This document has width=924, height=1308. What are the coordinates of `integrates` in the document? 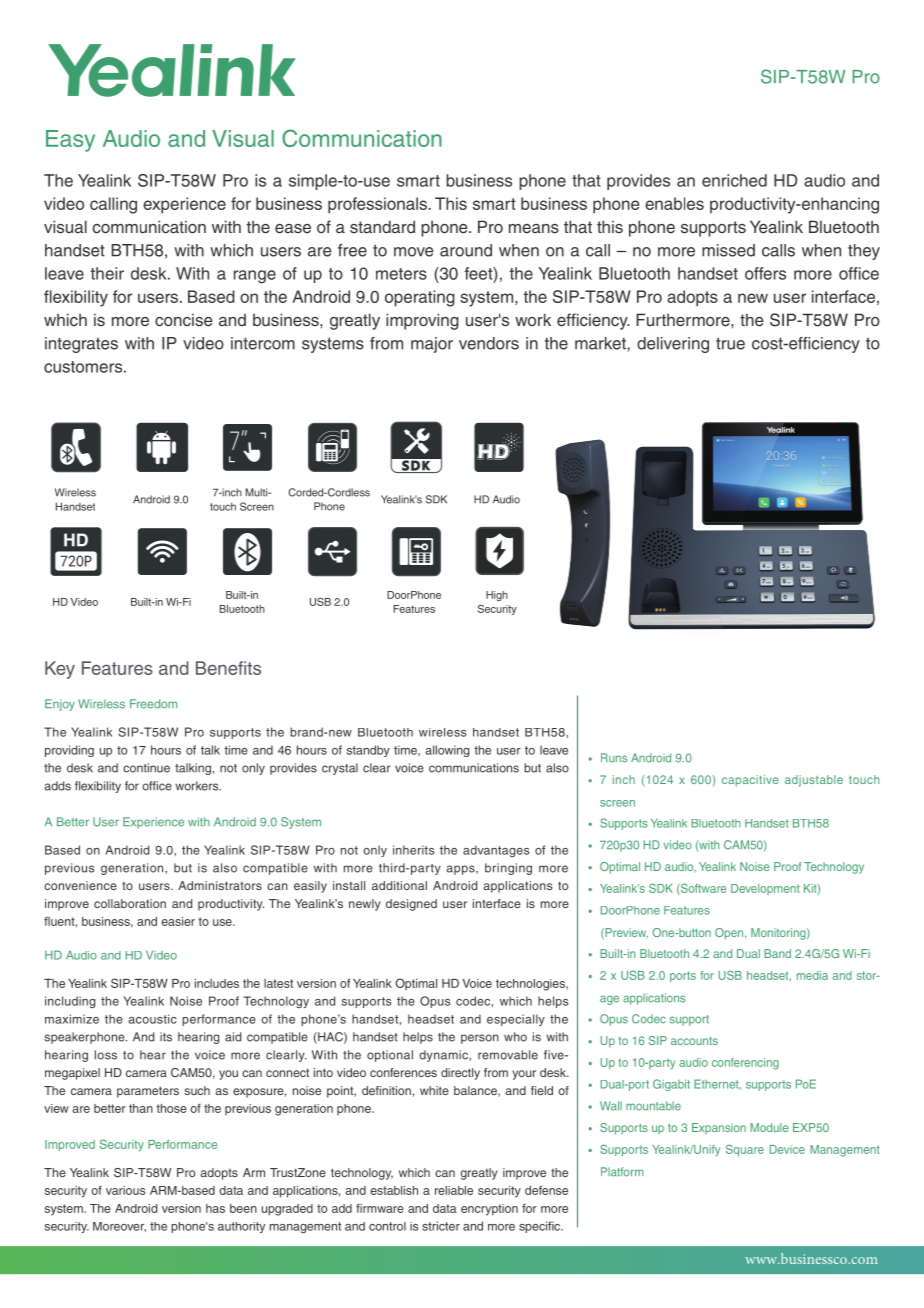 It's located at (81, 345).
